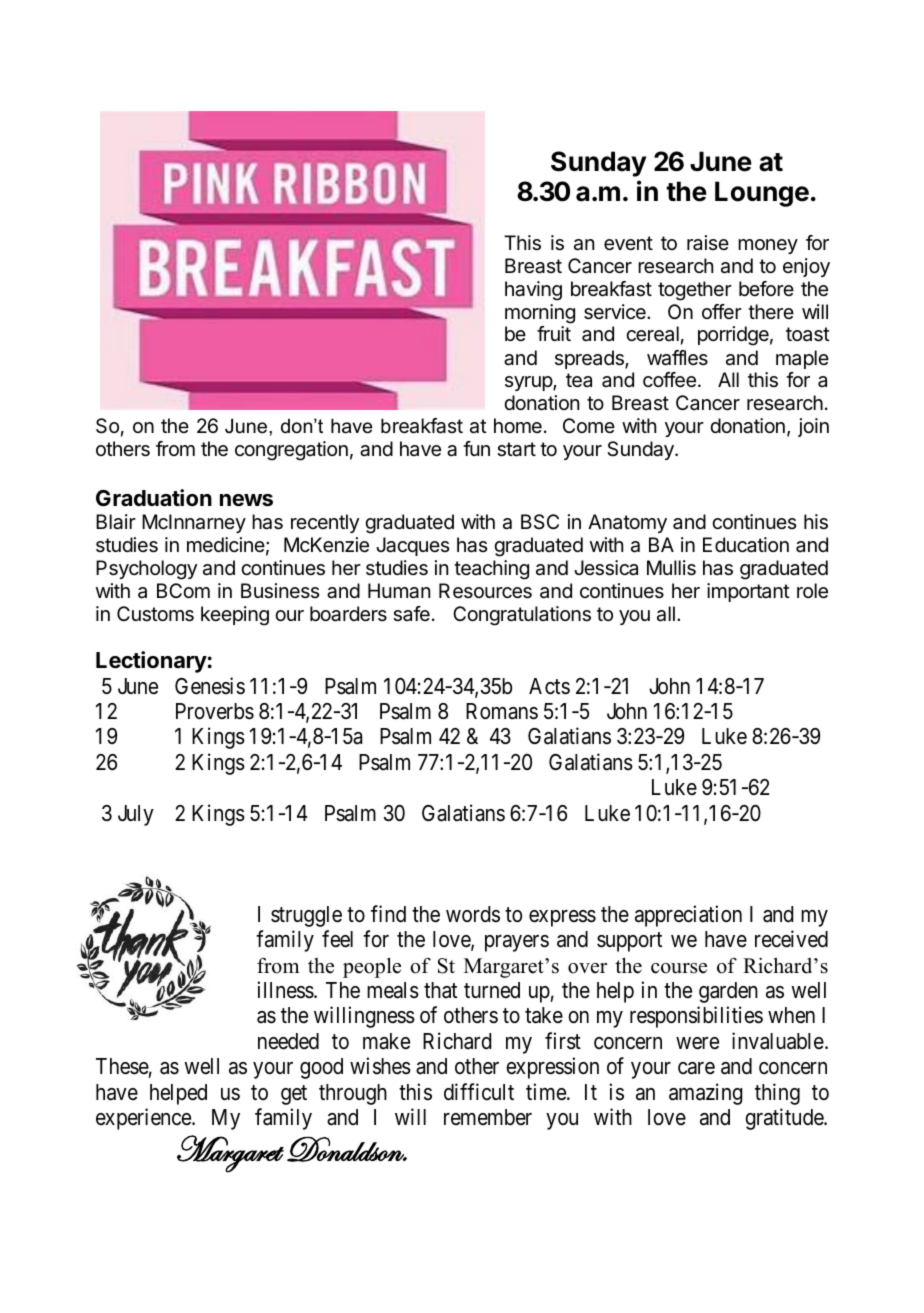  Describe the element at coordinates (533, 291) in the screenshot. I see `having` at that location.
